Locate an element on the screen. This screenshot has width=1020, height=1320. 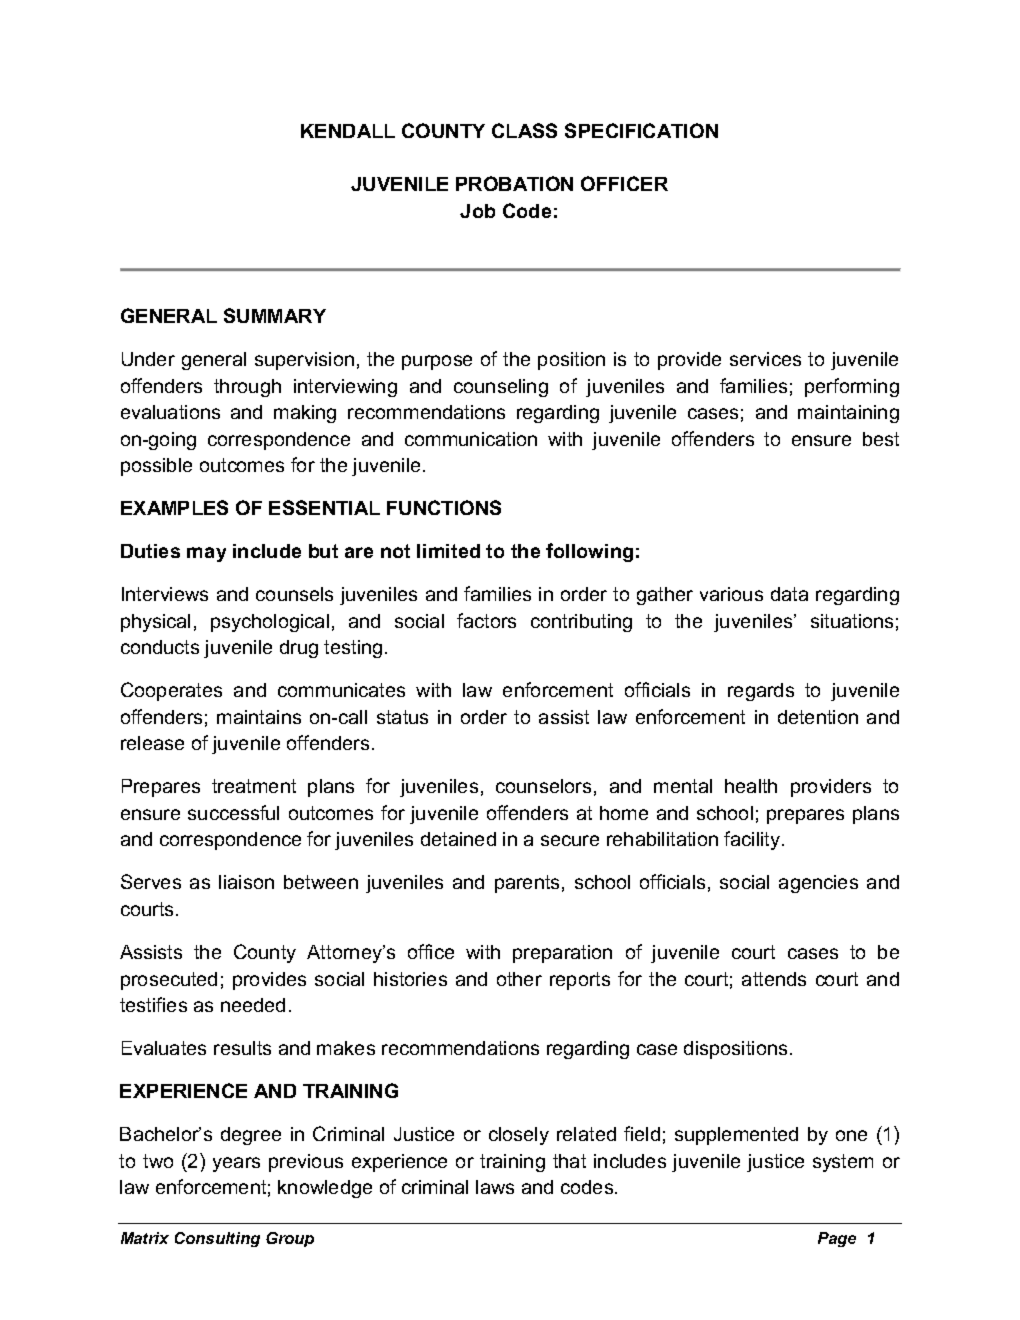
PROBATION is located at coordinates (514, 183).
